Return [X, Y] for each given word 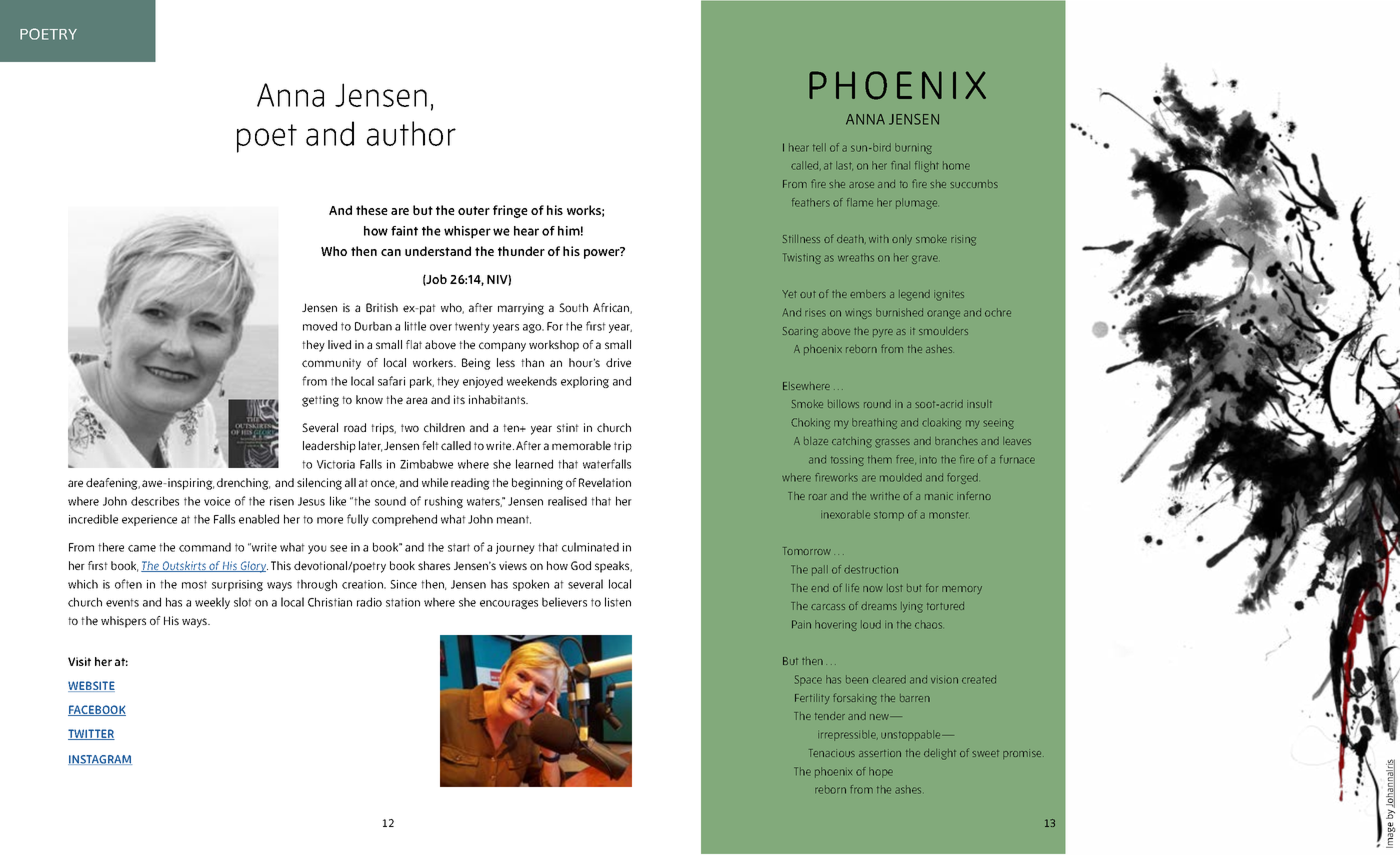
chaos [928, 624]
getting [320, 401]
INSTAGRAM [100, 760]
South [573, 307]
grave [925, 259]
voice [217, 501]
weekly [212, 603]
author [411, 133]
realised [567, 501]
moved [320, 326]
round [877, 404]
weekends [532, 381]
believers [564, 602]
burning [913, 148]
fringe [510, 211]
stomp [889, 516]
